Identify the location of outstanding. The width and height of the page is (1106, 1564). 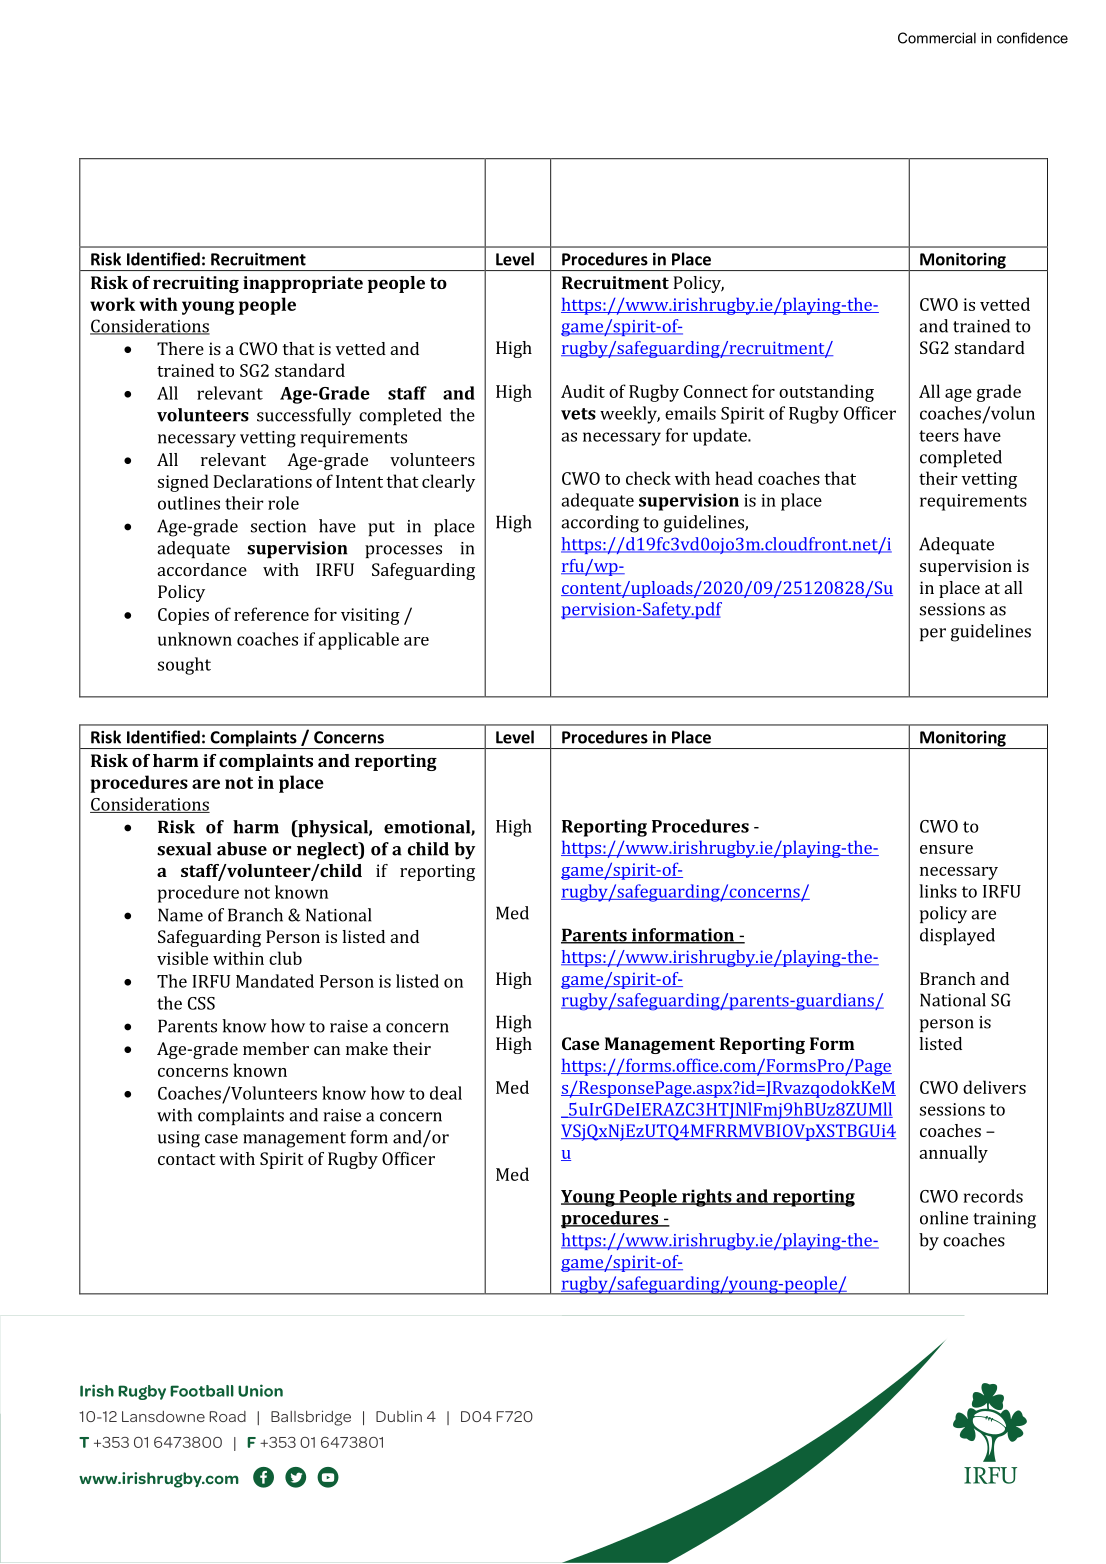
(826, 393).
